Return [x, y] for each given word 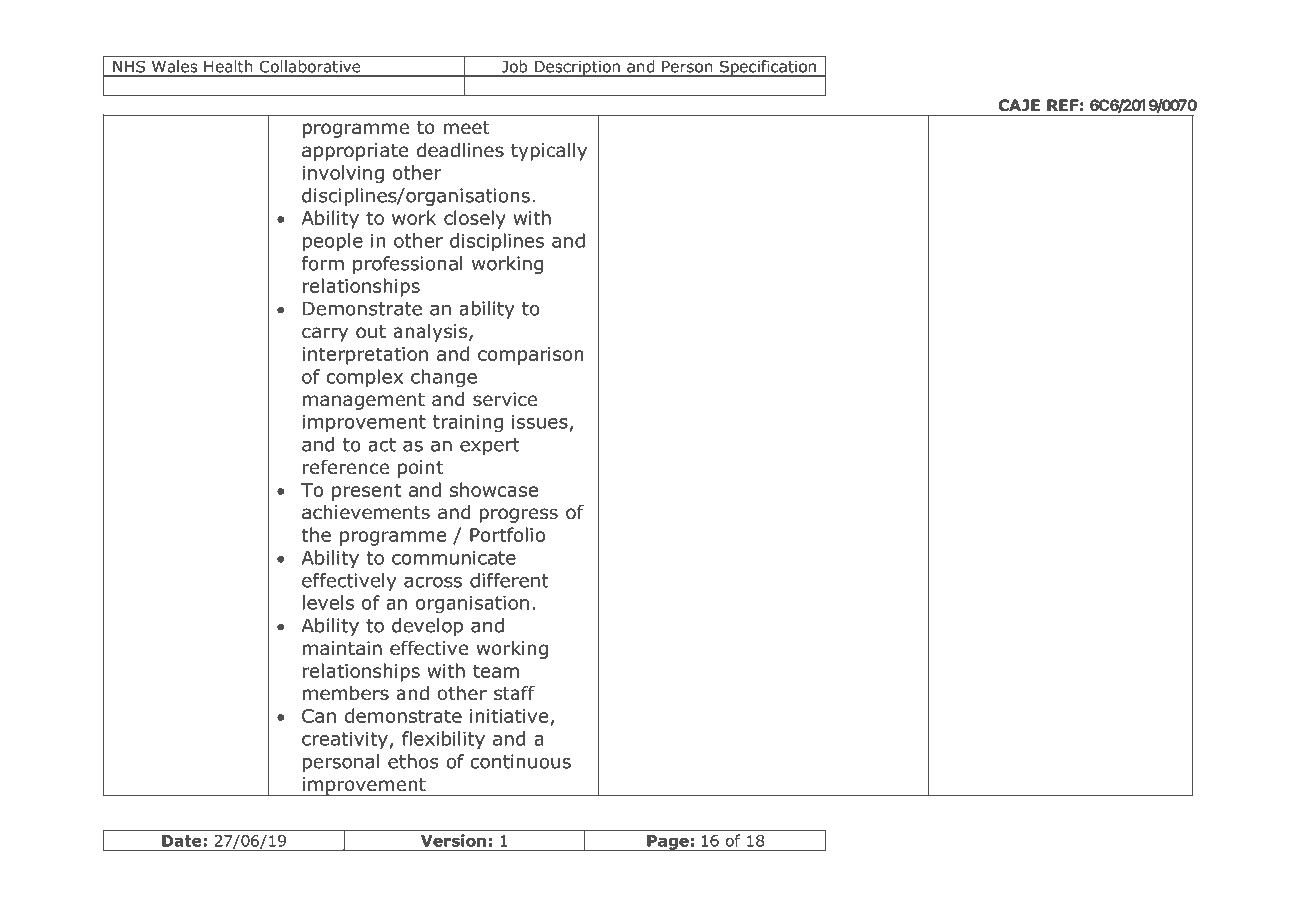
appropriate [355, 152]
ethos [413, 761]
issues [540, 422]
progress [518, 515]
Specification [768, 68]
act [382, 445]
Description [577, 68]
